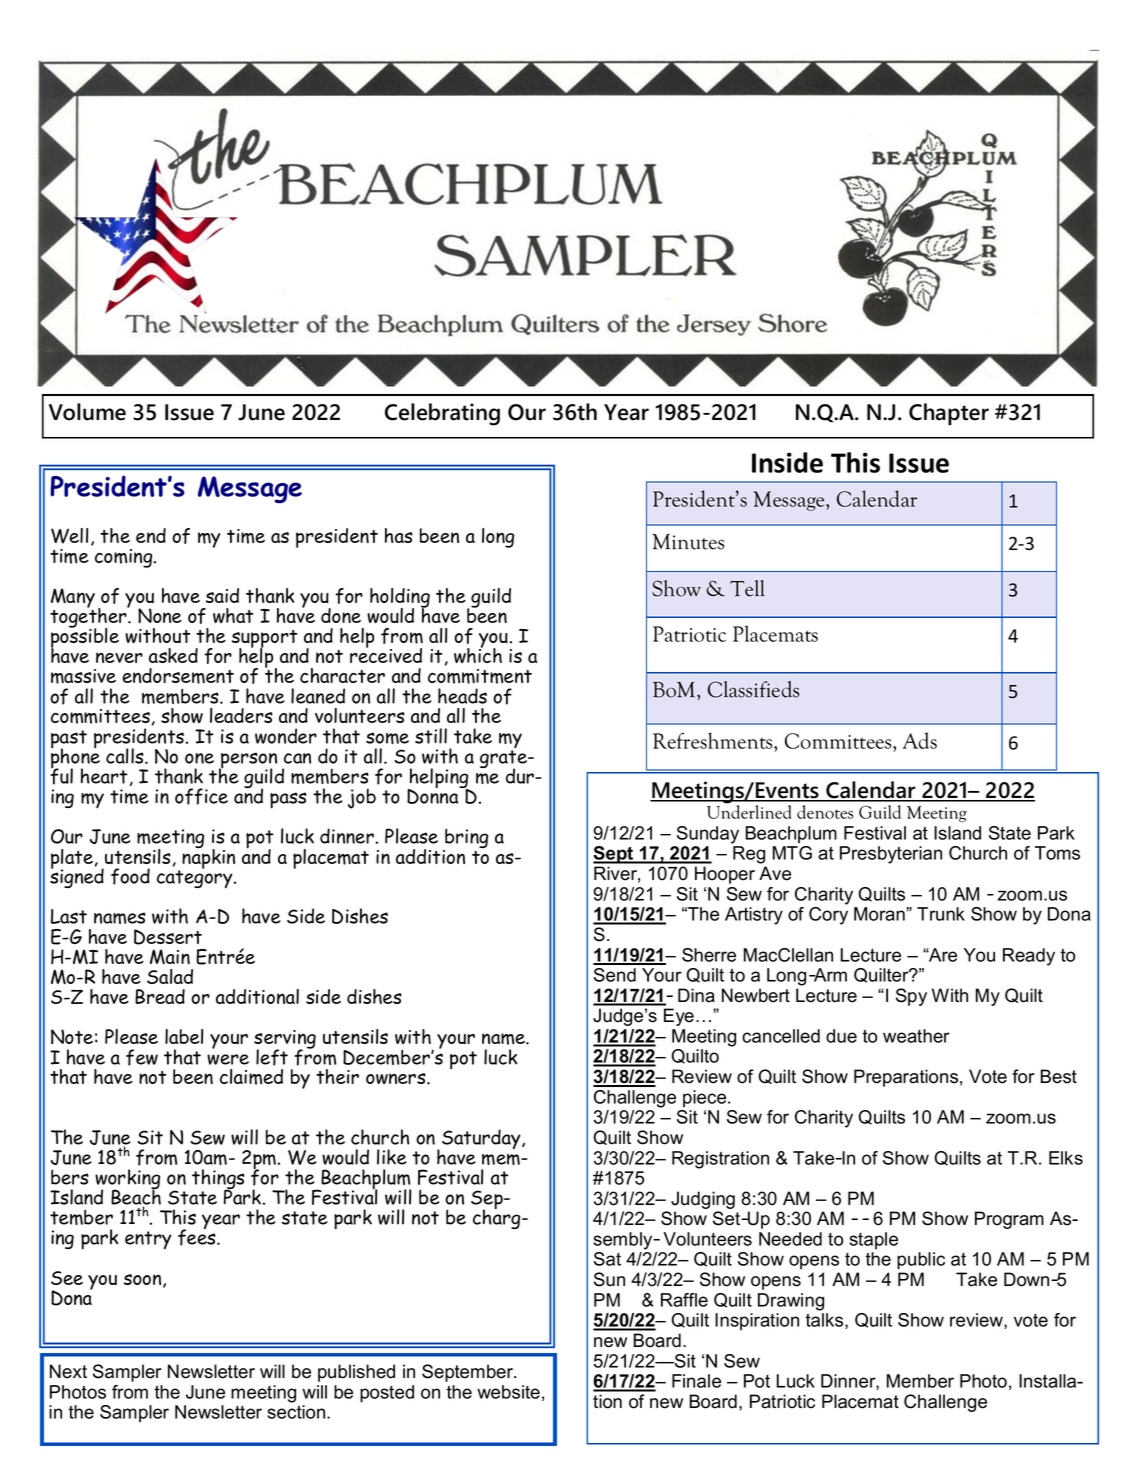  I want to click on Celebrating, so click(442, 414).
